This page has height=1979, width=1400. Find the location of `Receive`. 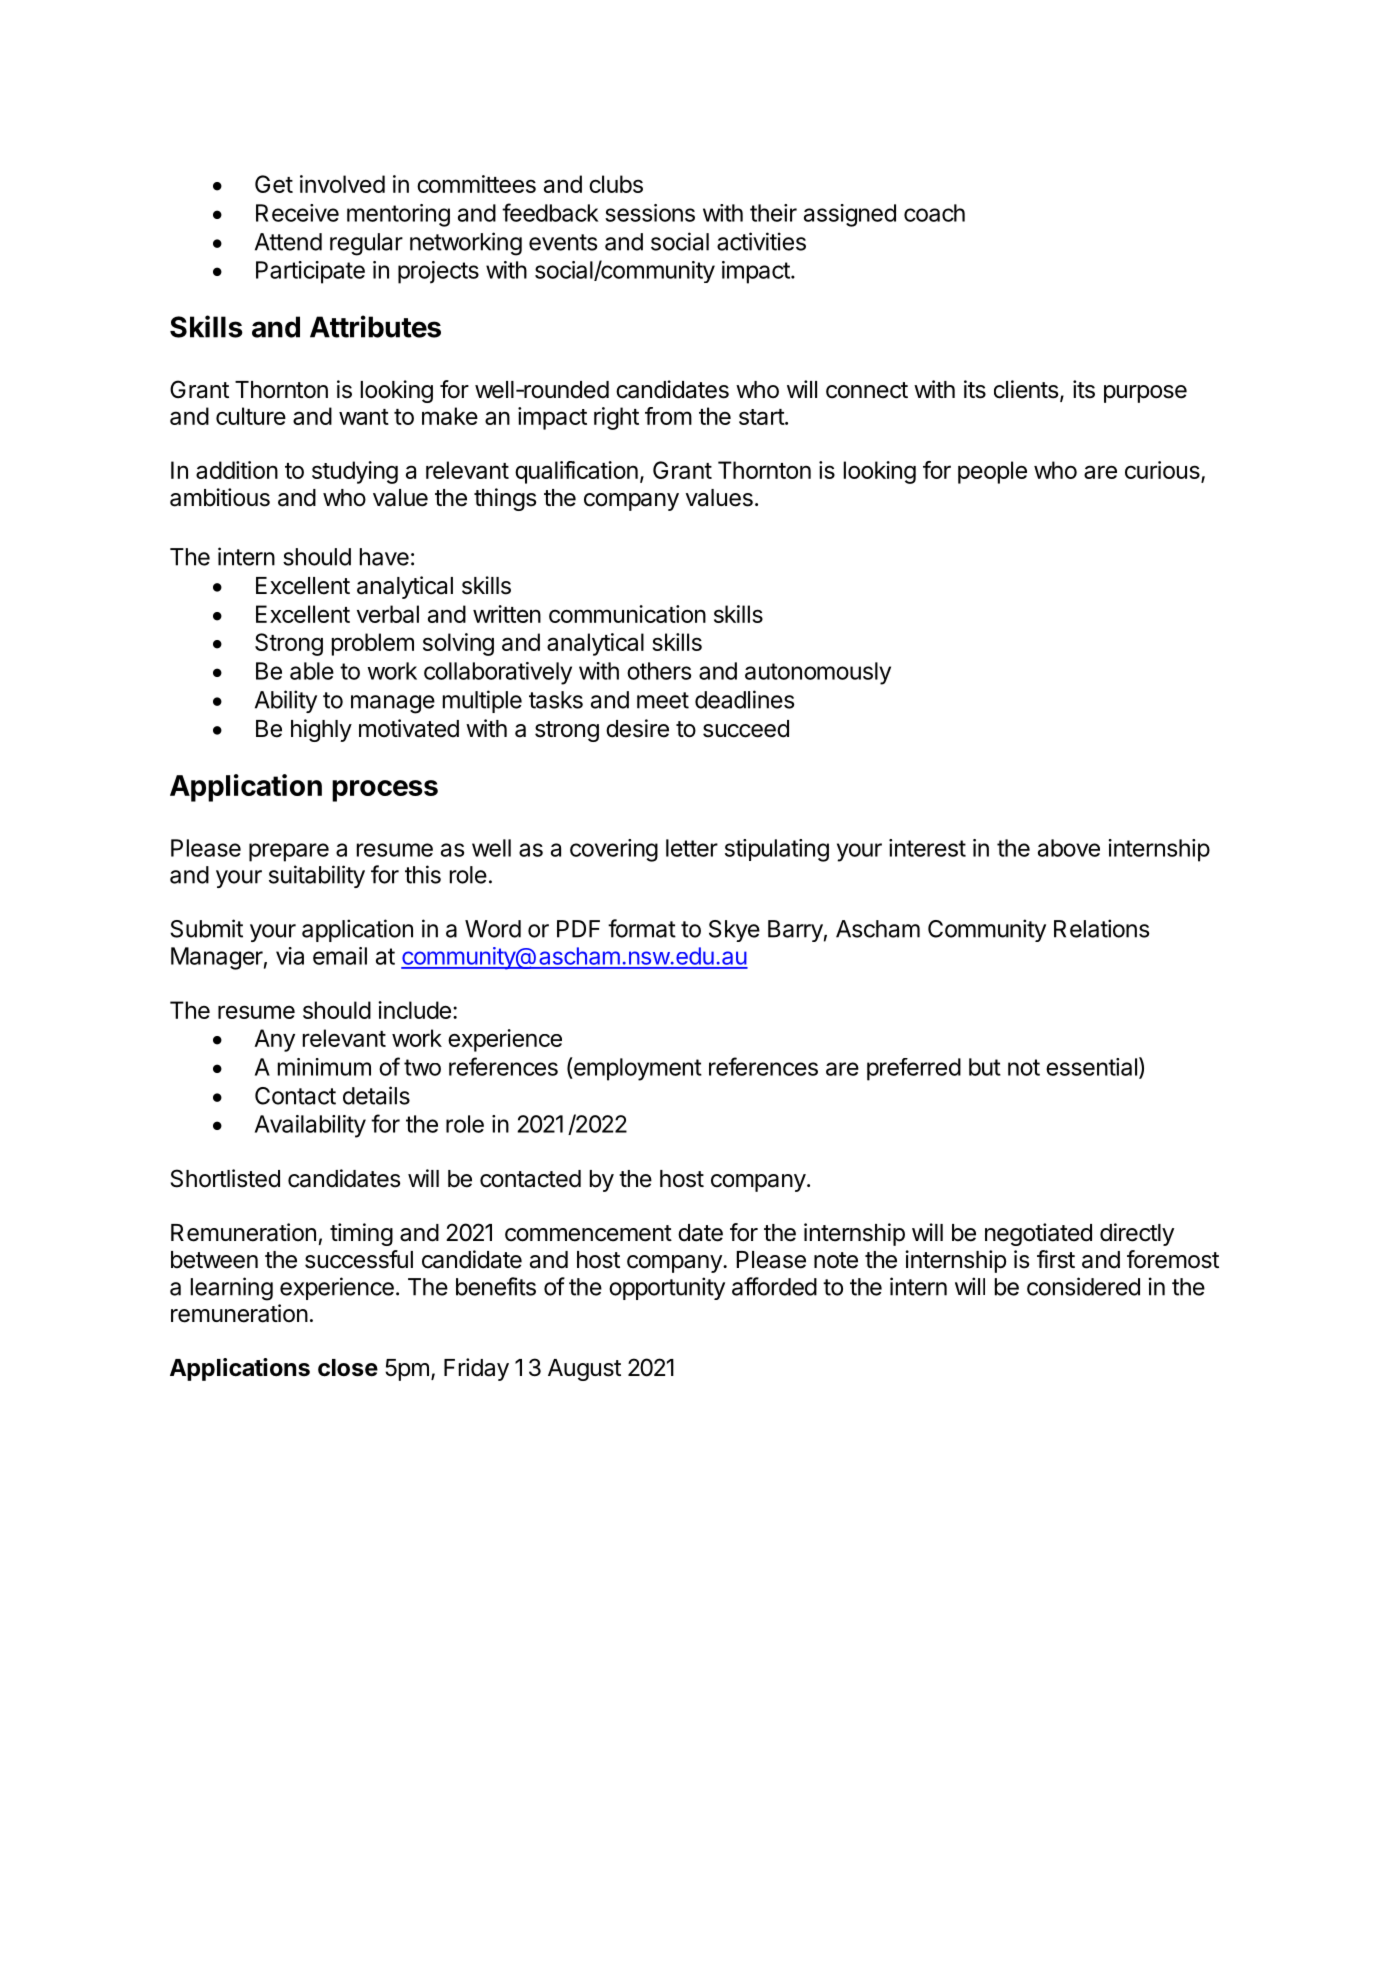

Receive is located at coordinates (297, 213).
